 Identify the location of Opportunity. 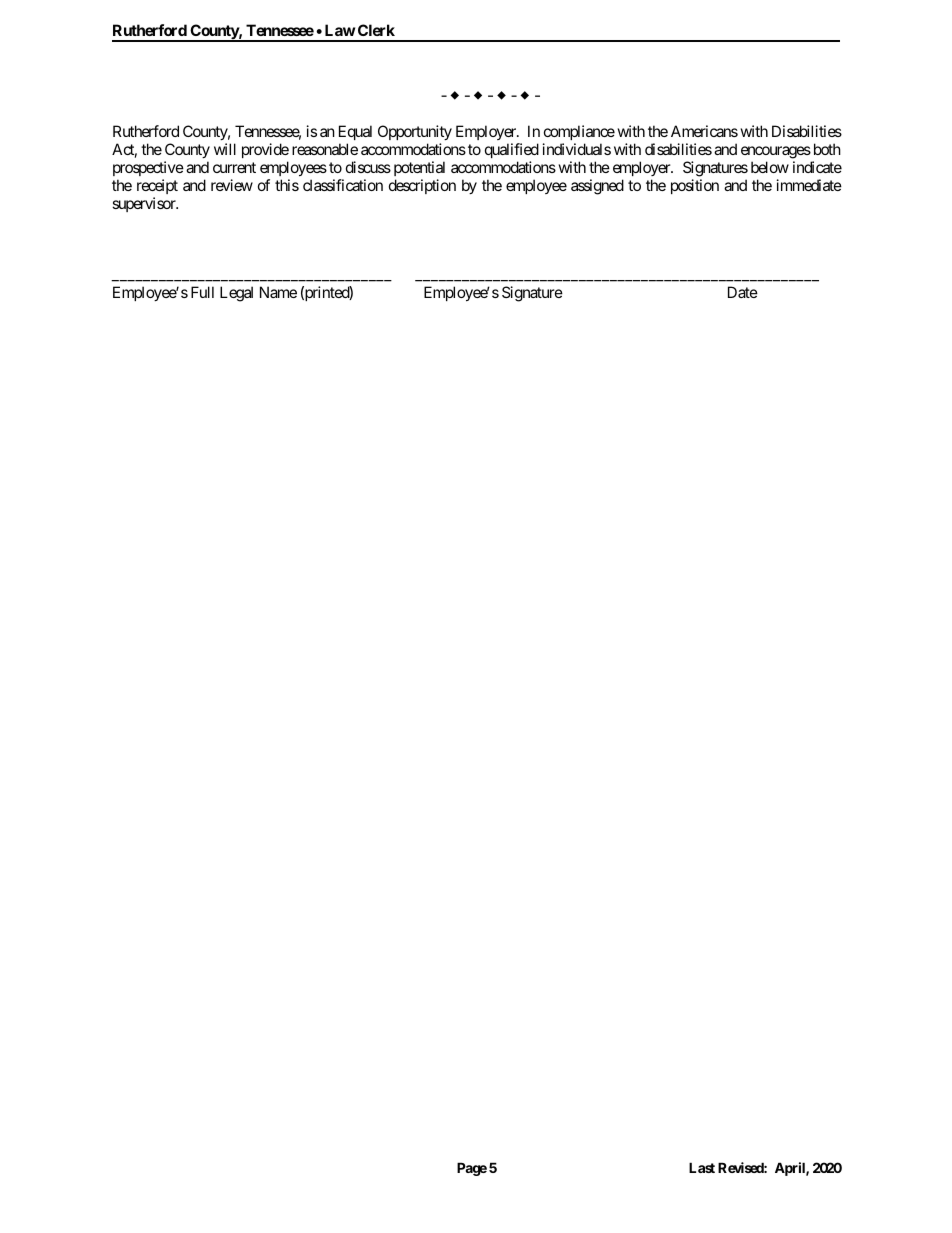
(415, 132).
